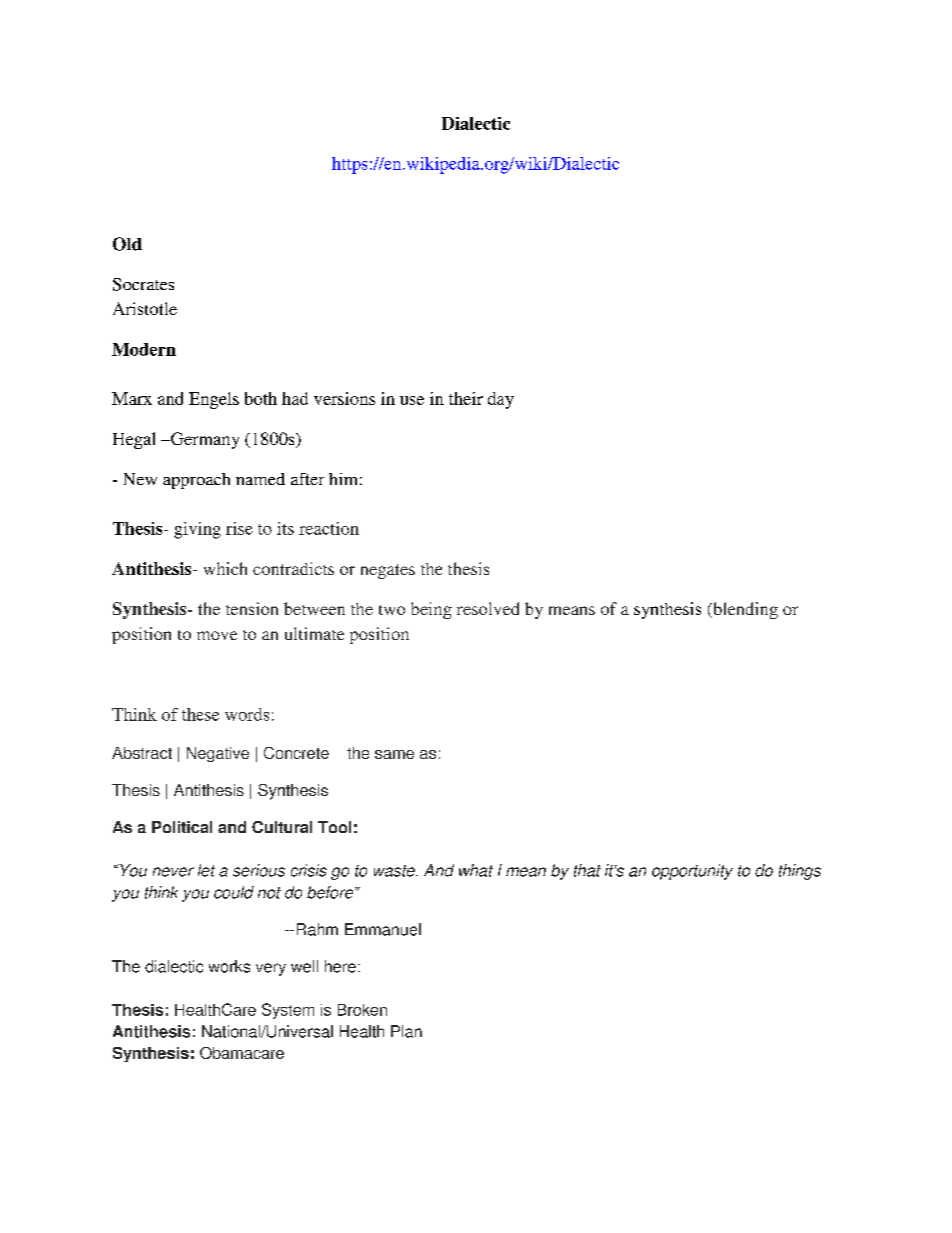 Image resolution: width=952 pixels, height=1233 pixels. What do you see at coordinates (388, 571) in the screenshot?
I see `negates` at bounding box center [388, 571].
